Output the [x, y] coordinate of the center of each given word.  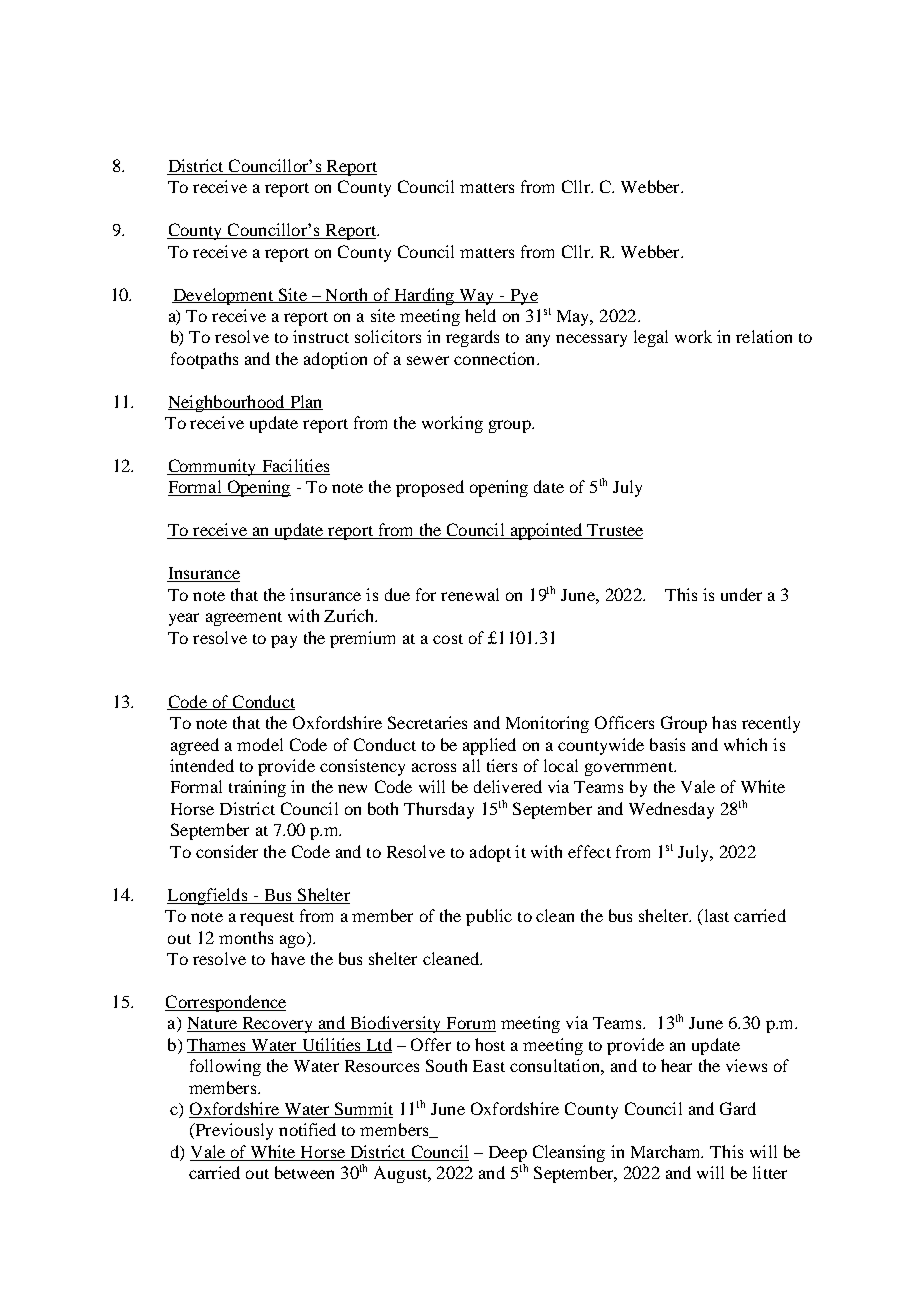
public [489, 917]
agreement [244, 619]
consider [227, 851]
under [741, 594]
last [715, 917]
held [480, 315]
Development [223, 296]
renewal [470, 594]
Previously [233, 1131]
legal [651, 338]
